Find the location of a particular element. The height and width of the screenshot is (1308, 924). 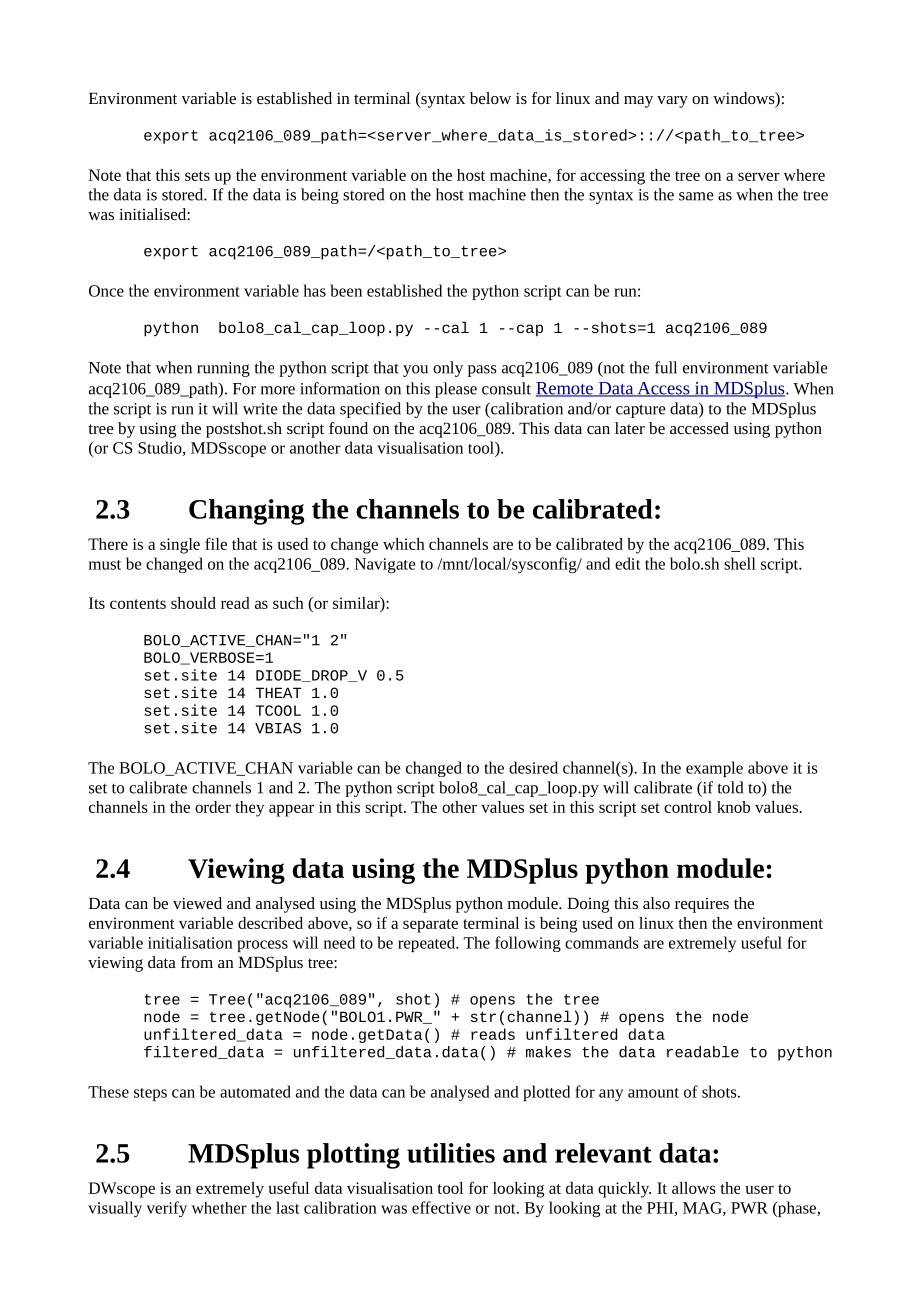

control is located at coordinates (688, 807).
